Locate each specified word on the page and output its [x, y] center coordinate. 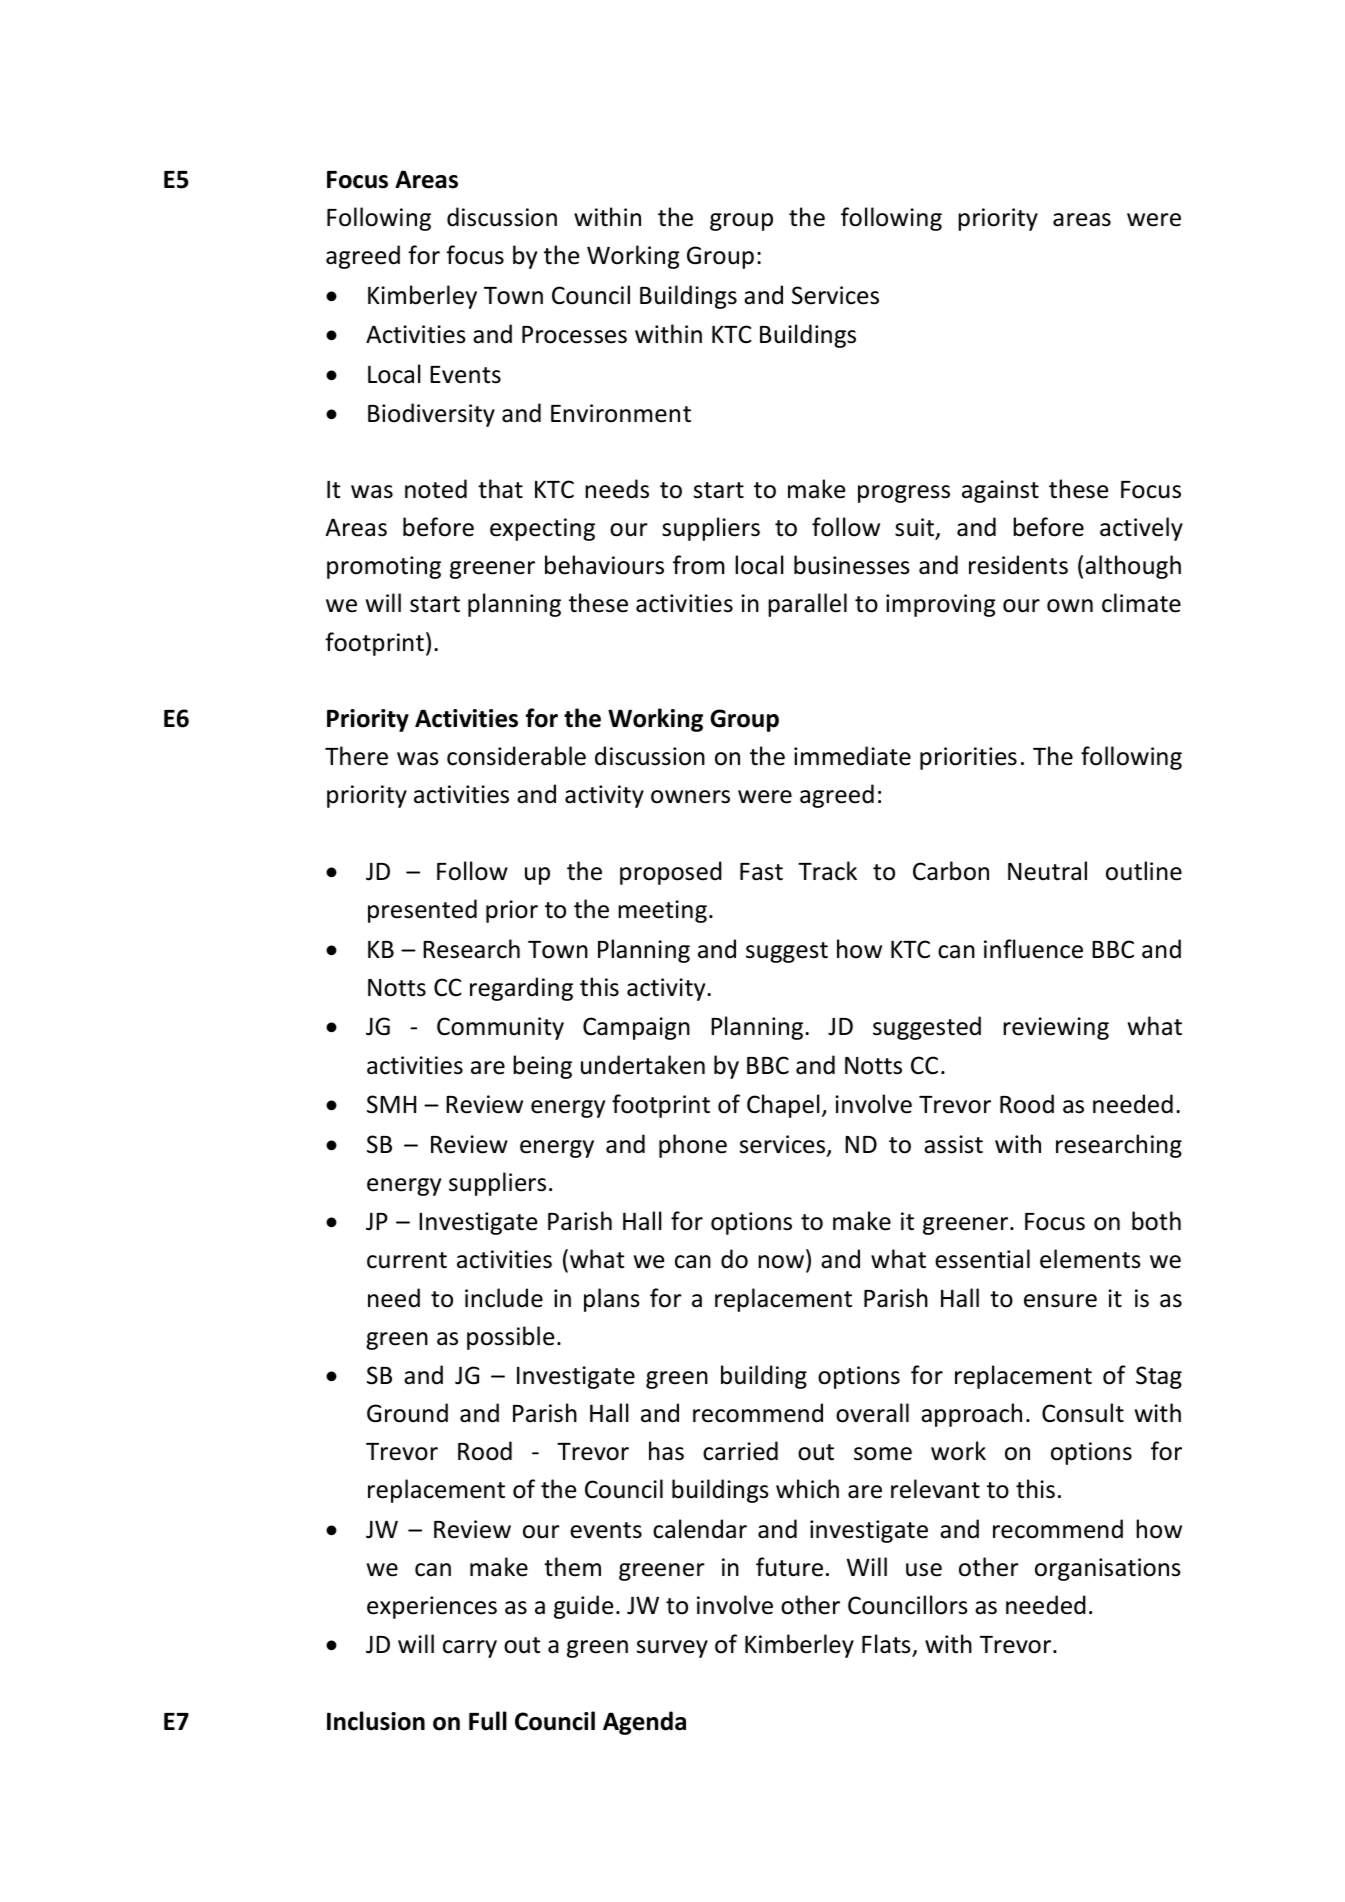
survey [672, 1649]
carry [470, 1649]
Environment [621, 413]
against [1000, 491]
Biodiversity [431, 415]
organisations [1108, 1569]
